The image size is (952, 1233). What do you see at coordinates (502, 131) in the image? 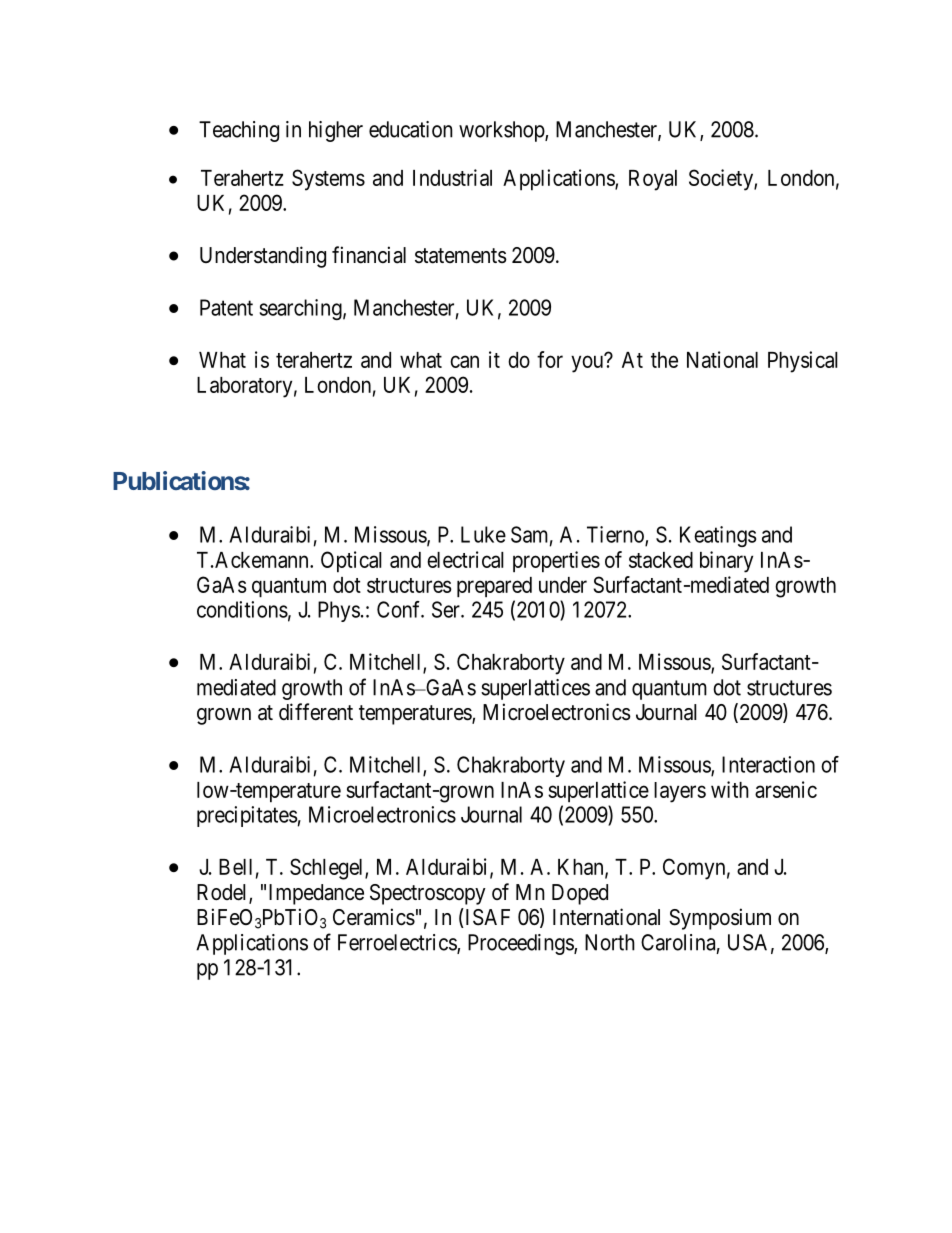
I see `workshop` at bounding box center [502, 131].
